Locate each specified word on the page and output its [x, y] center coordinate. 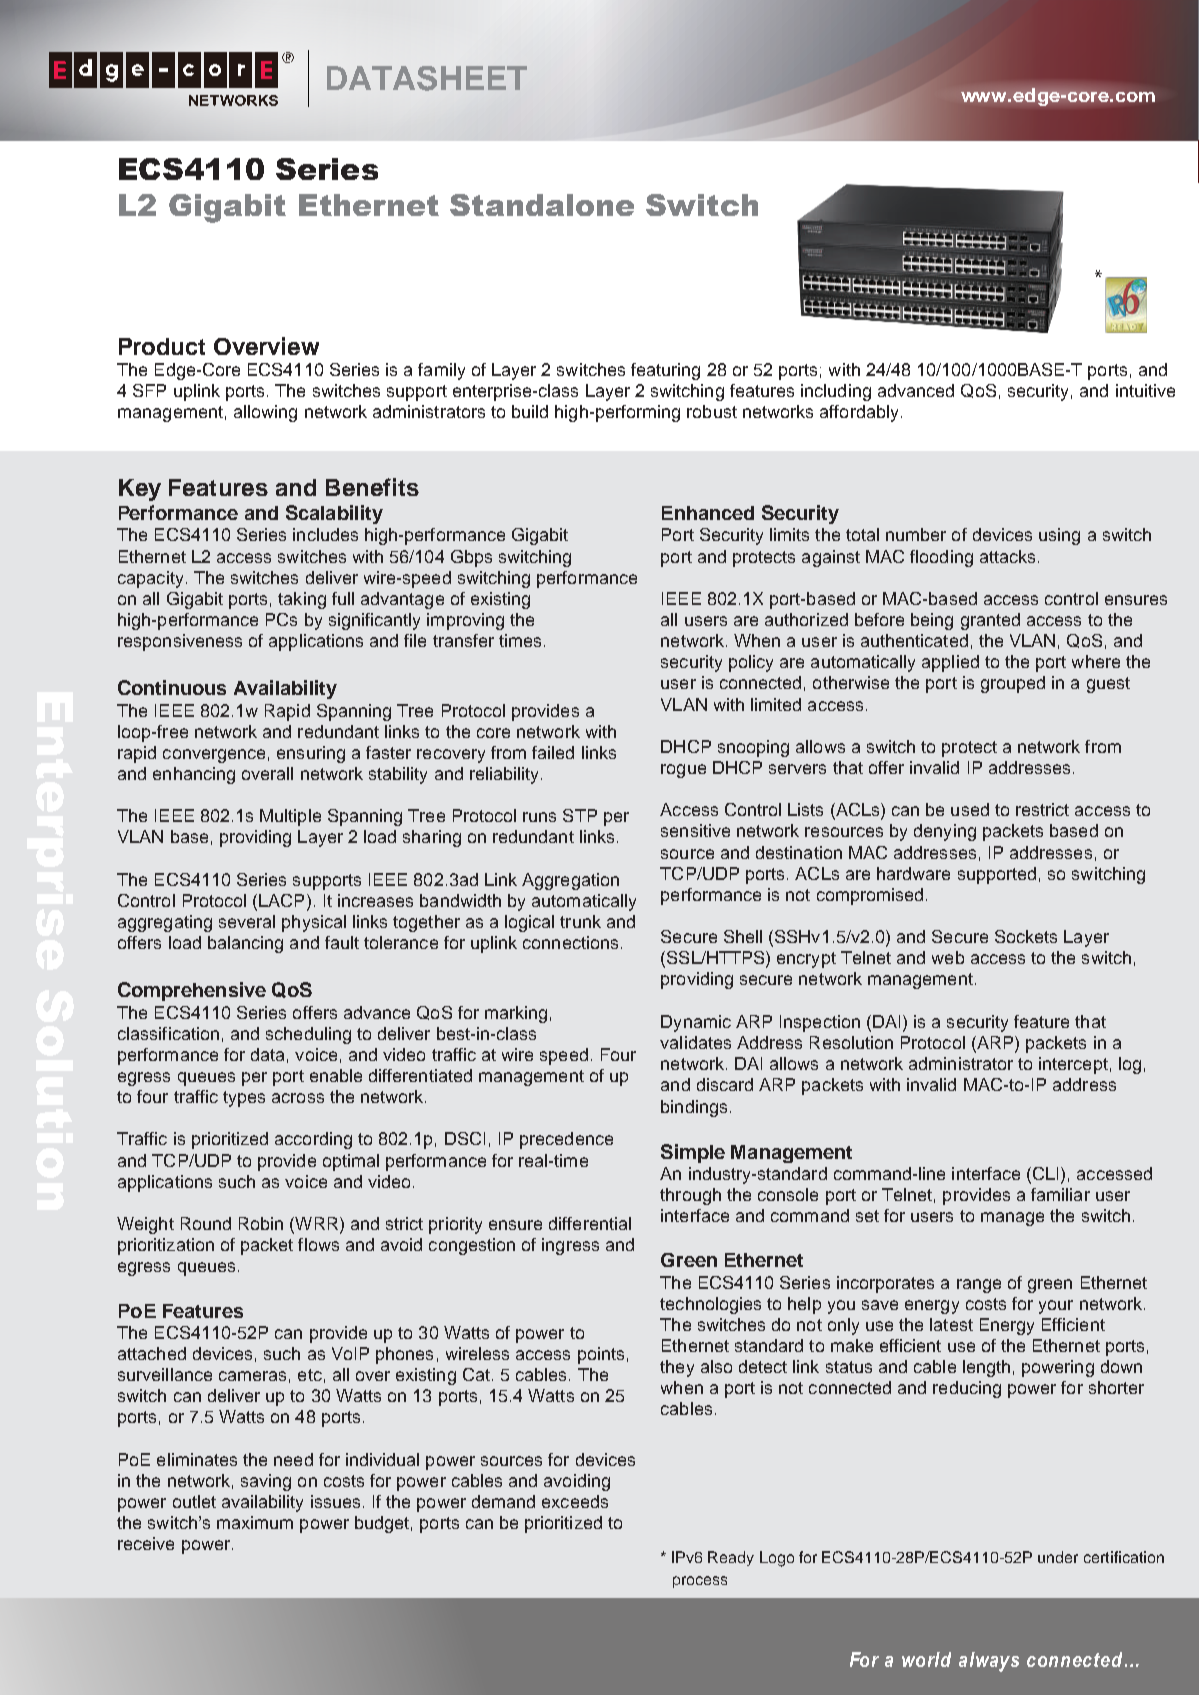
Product [162, 346]
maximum [255, 1522]
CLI [1044, 1175]
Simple [693, 1153]
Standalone [542, 205]
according [313, 1140]
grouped [1013, 684]
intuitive [1145, 390]
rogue [683, 771]
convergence [214, 756]
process [700, 1582]
